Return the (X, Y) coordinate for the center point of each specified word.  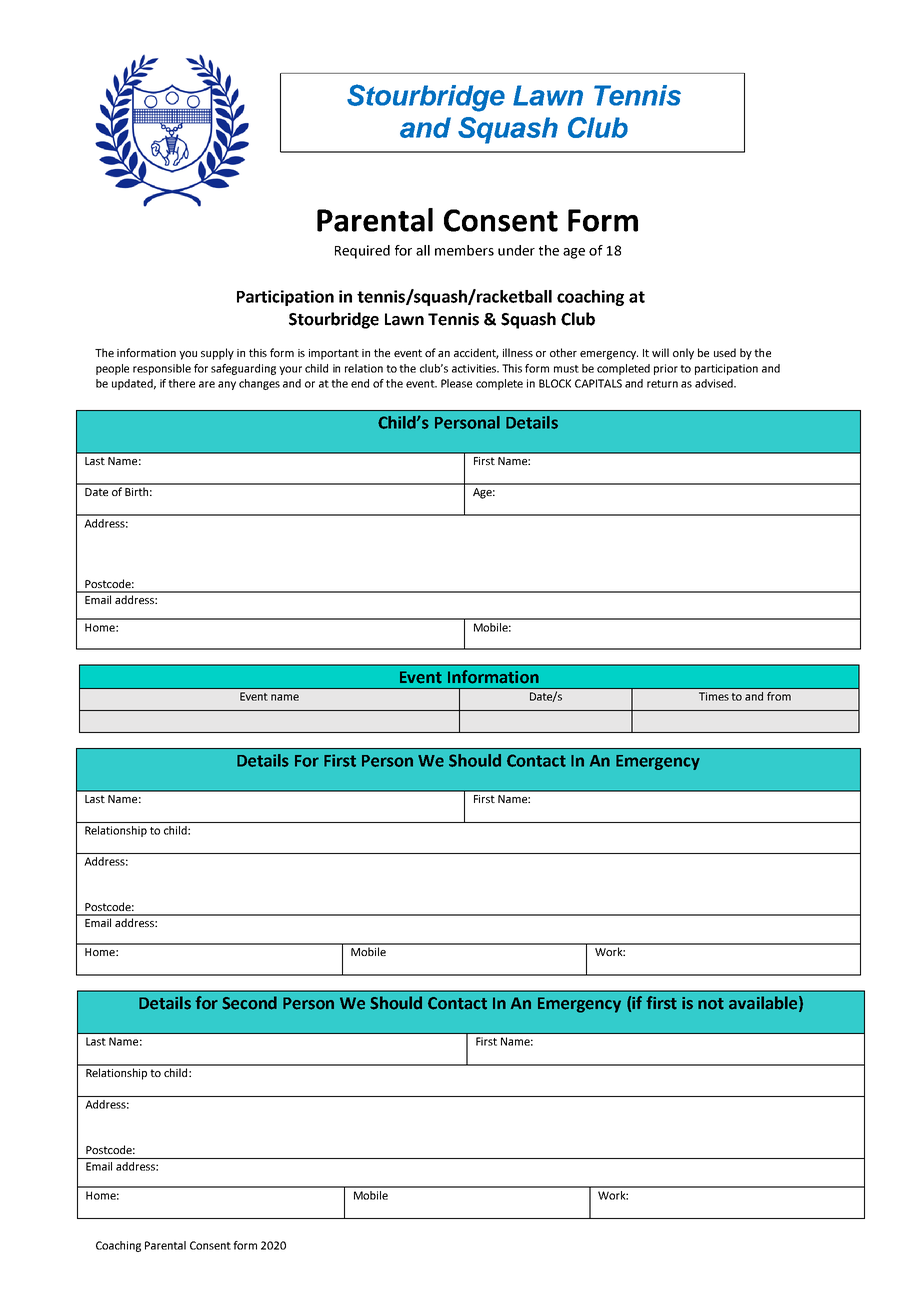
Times (714, 696)
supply (217, 354)
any (227, 385)
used (725, 352)
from (779, 696)
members (464, 250)
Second (249, 1003)
